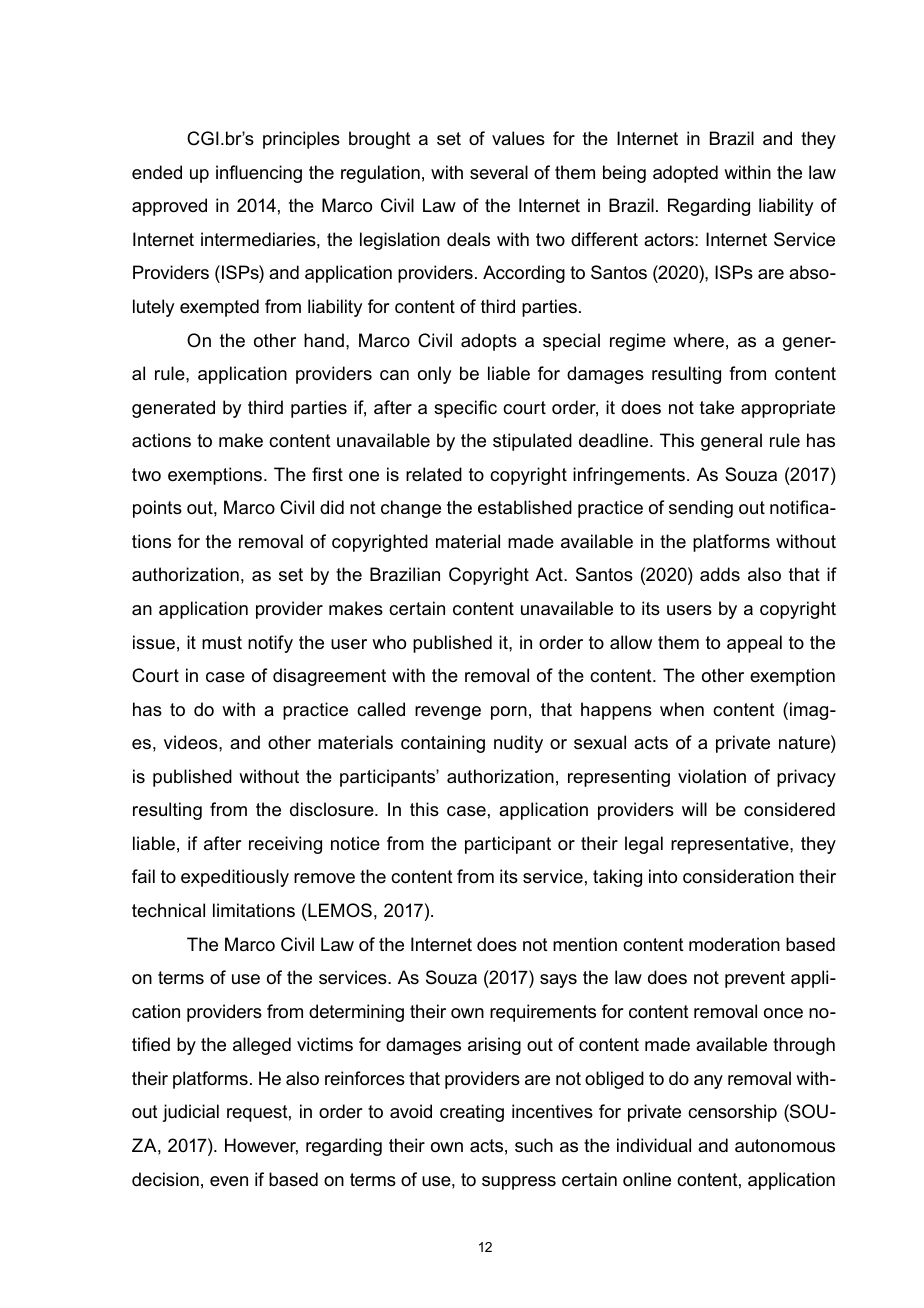 The width and height of the screenshot is (924, 1308). I want to click on However, so click(261, 1146).
